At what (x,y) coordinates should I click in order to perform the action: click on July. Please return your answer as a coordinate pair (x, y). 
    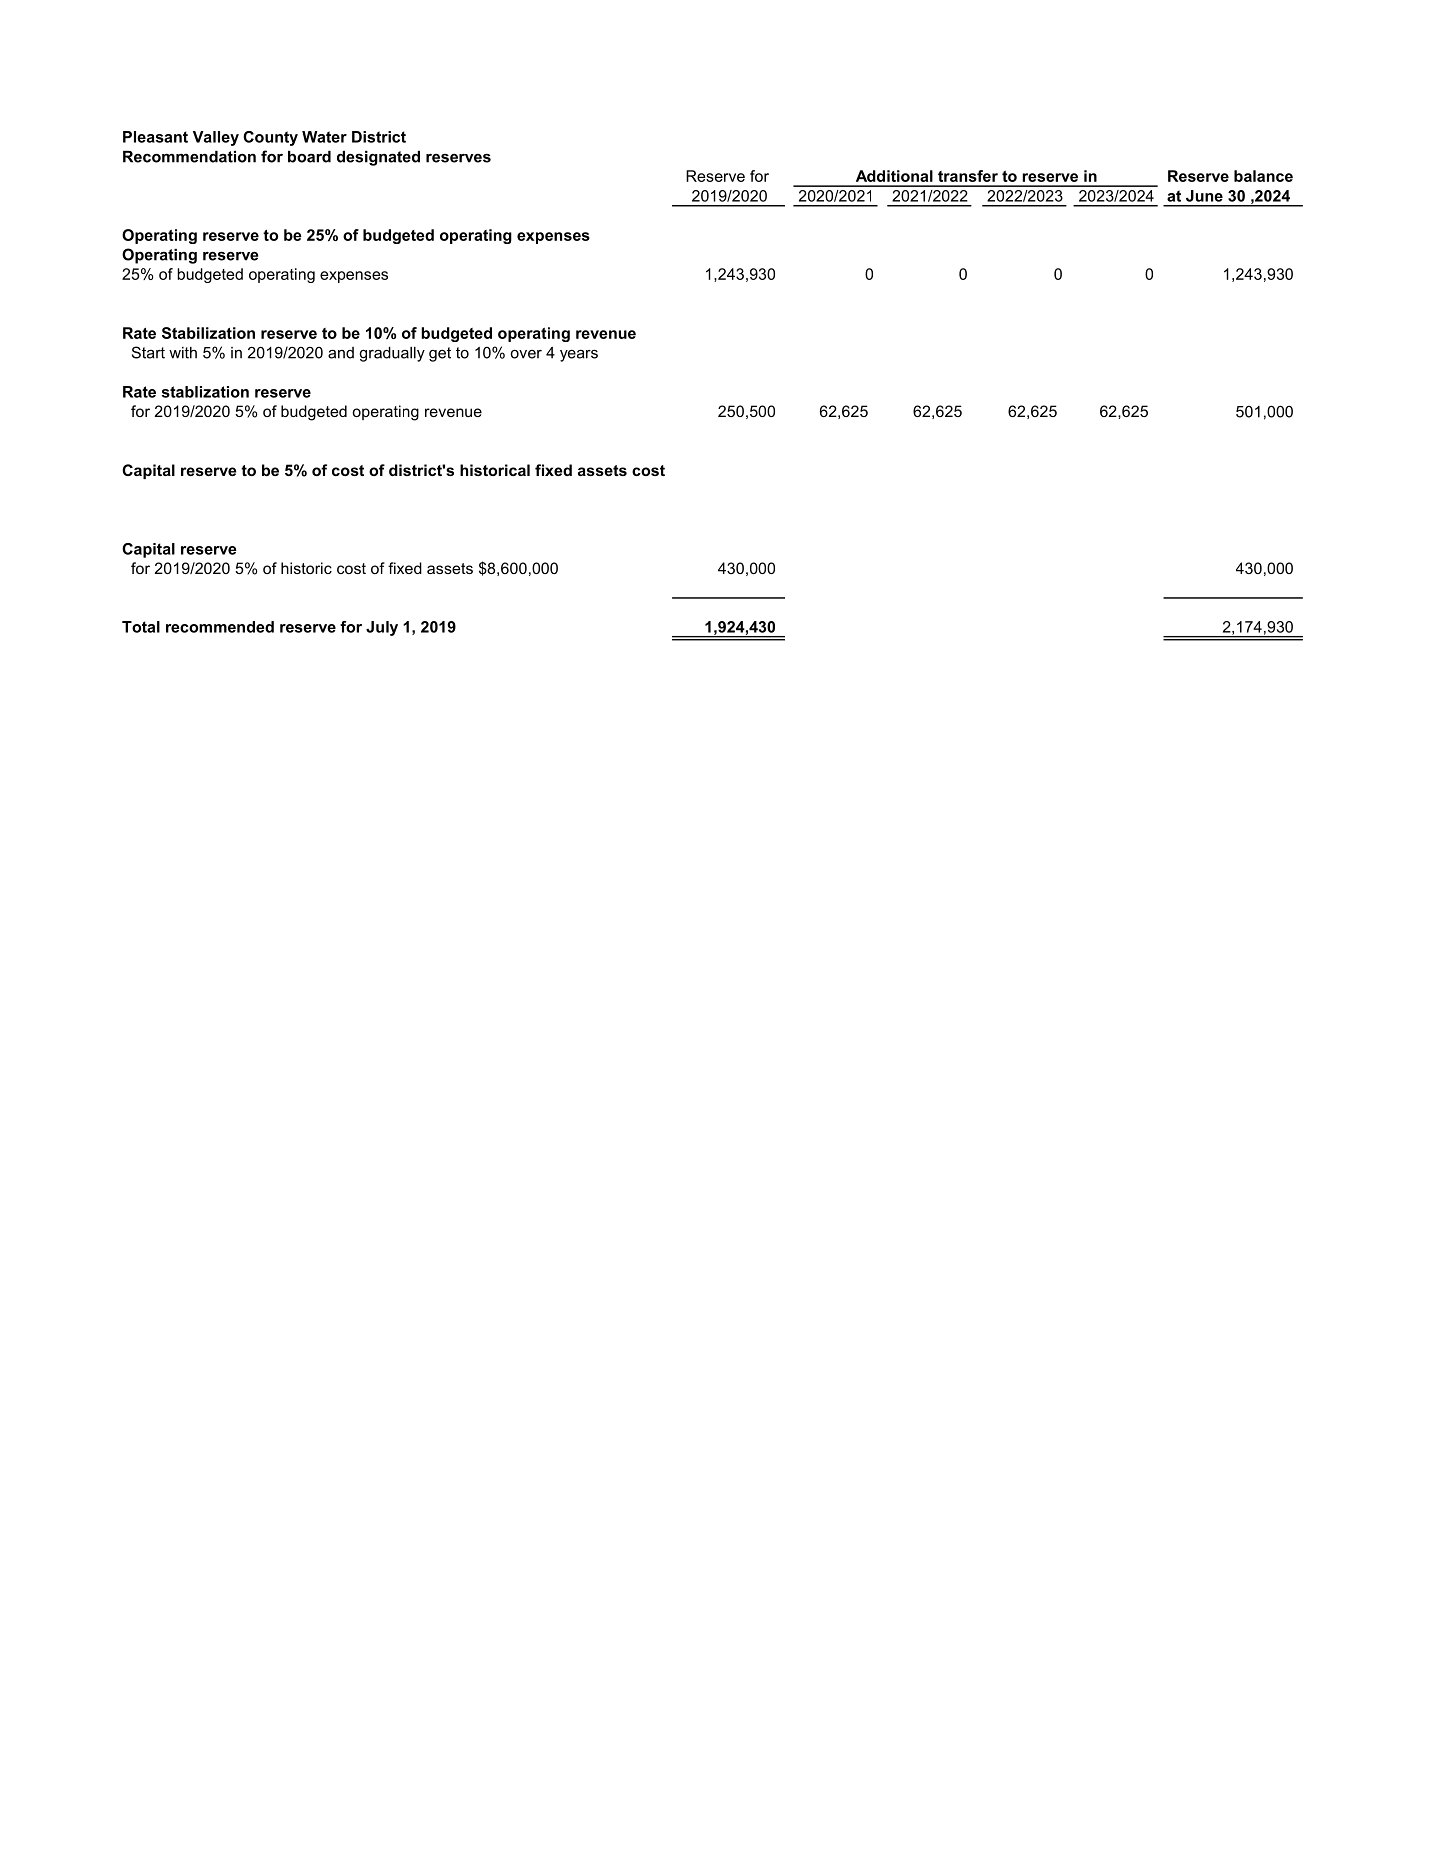
    Looking at the image, I should click on (382, 628).
